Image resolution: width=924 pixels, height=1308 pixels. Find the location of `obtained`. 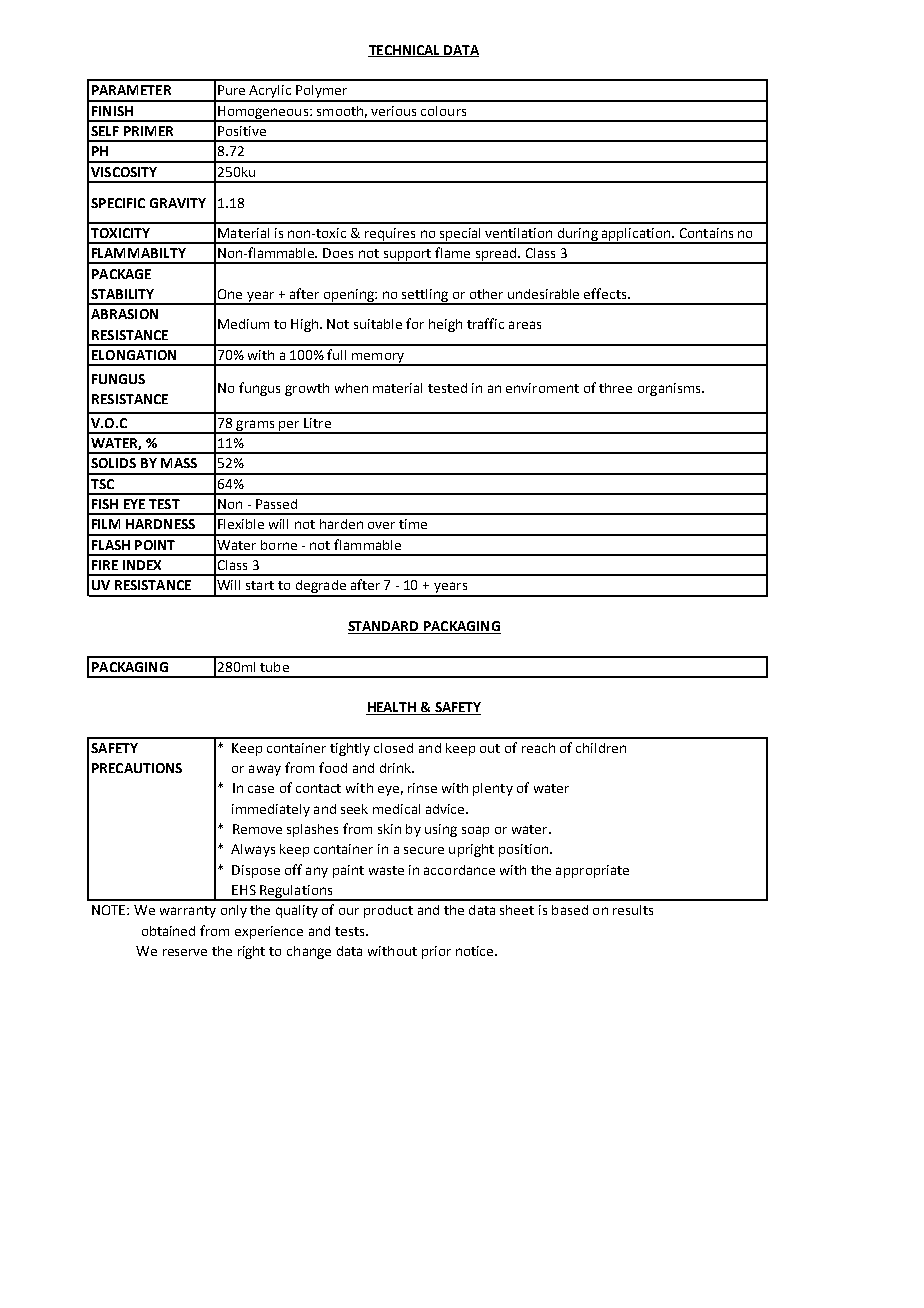

obtained is located at coordinates (168, 931).
